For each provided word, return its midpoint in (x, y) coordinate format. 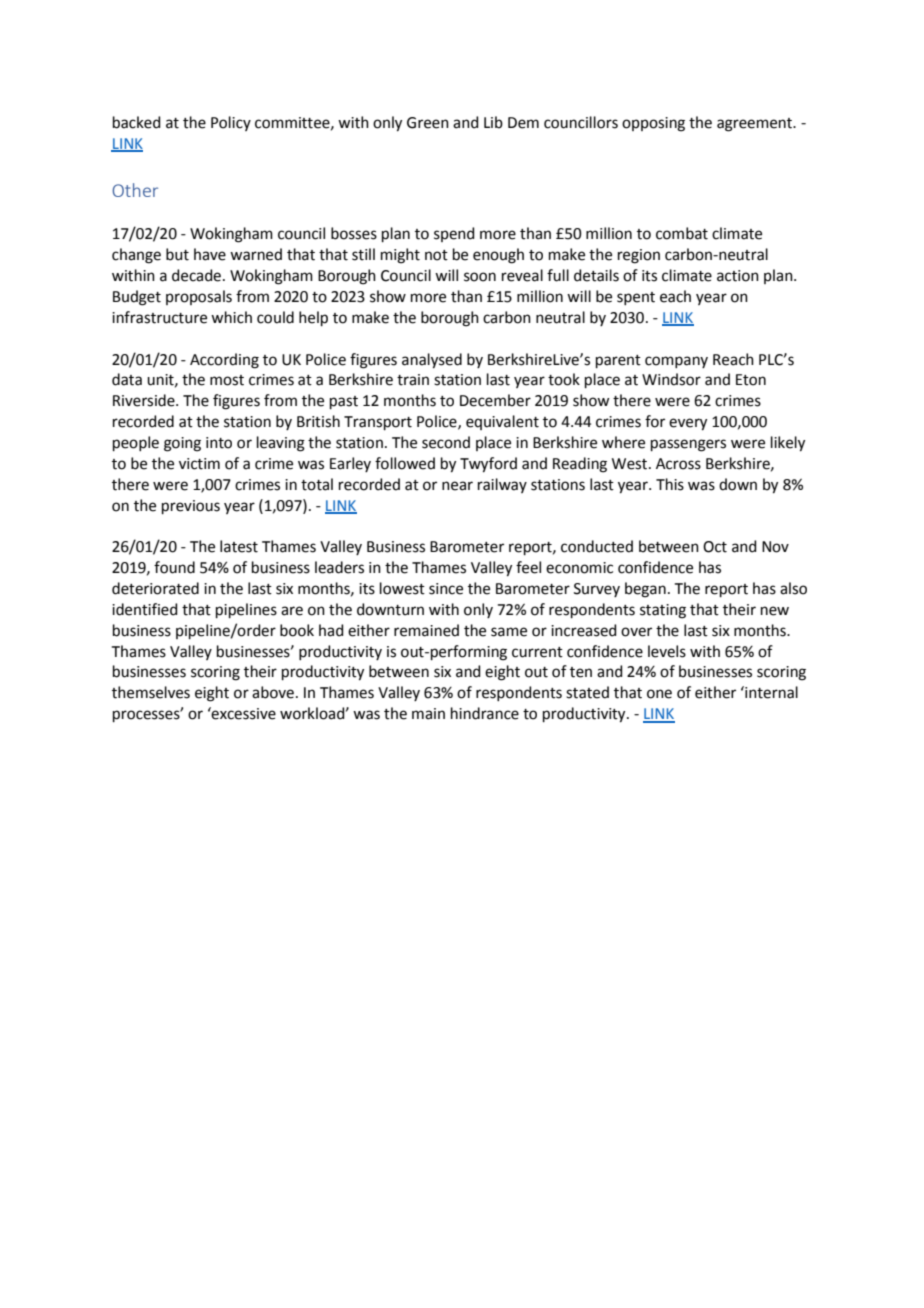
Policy (231, 123)
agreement (756, 125)
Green (428, 123)
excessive (243, 713)
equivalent (502, 422)
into (219, 443)
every (688, 424)
